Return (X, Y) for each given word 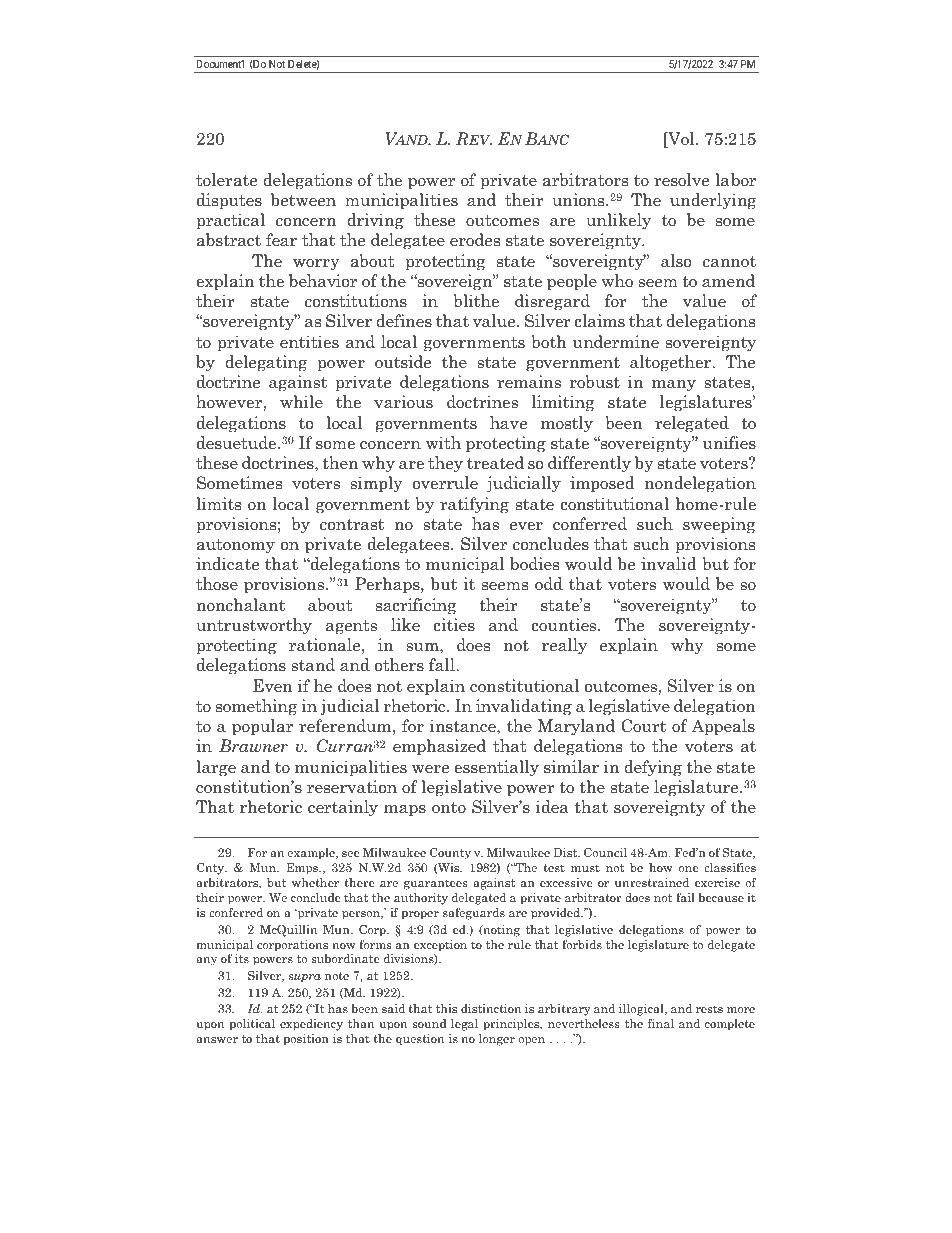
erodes (475, 240)
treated (495, 463)
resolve (681, 180)
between (303, 200)
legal (464, 1025)
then (340, 462)
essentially (496, 768)
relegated (692, 424)
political (252, 1025)
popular (262, 727)
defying (653, 768)
